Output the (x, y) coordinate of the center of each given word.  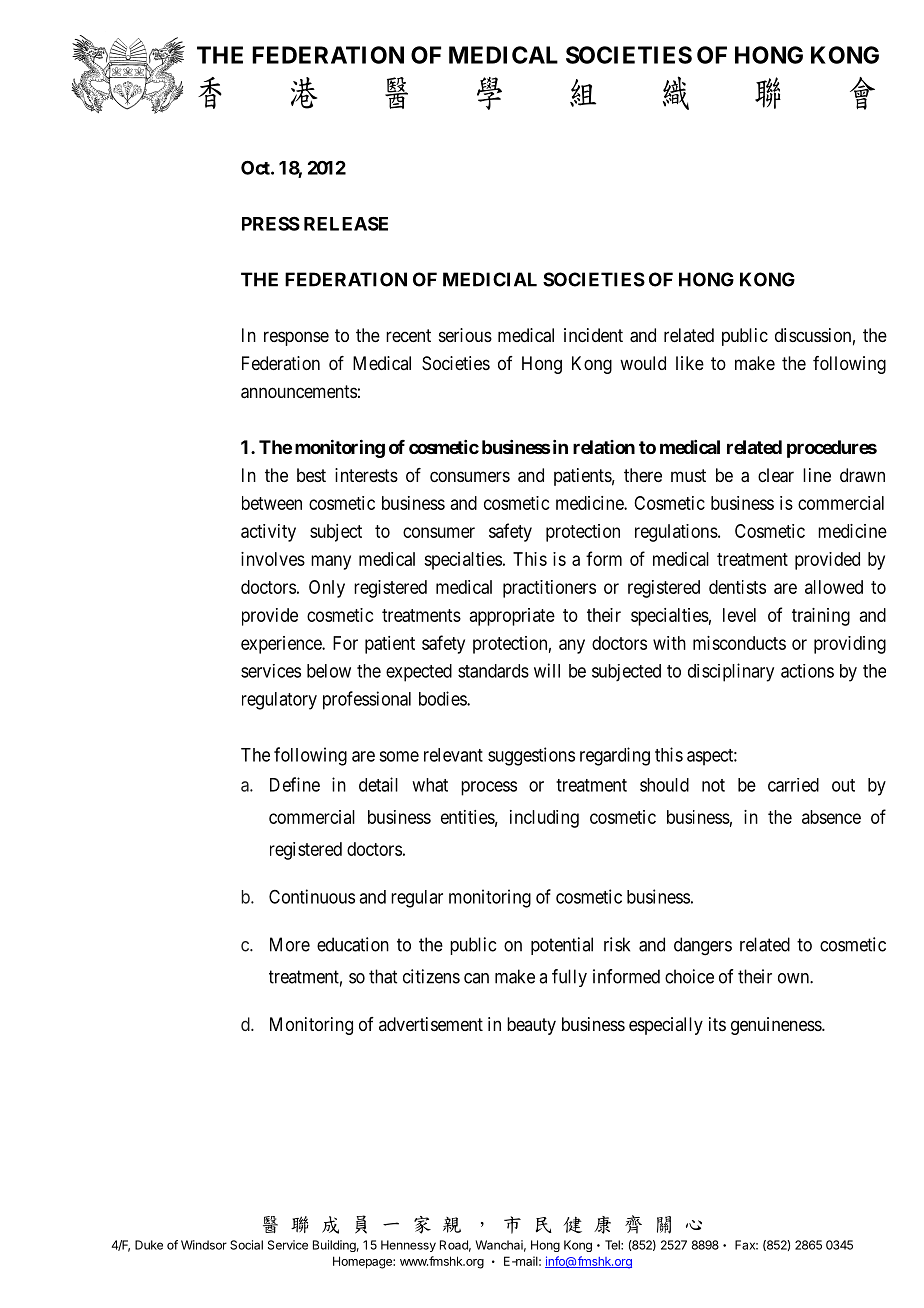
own (794, 978)
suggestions (531, 756)
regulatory (279, 701)
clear (776, 475)
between (272, 503)
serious (465, 335)
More (290, 944)
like (690, 363)
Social (246, 1245)
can (476, 978)
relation (604, 447)
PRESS (271, 223)
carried (793, 785)
